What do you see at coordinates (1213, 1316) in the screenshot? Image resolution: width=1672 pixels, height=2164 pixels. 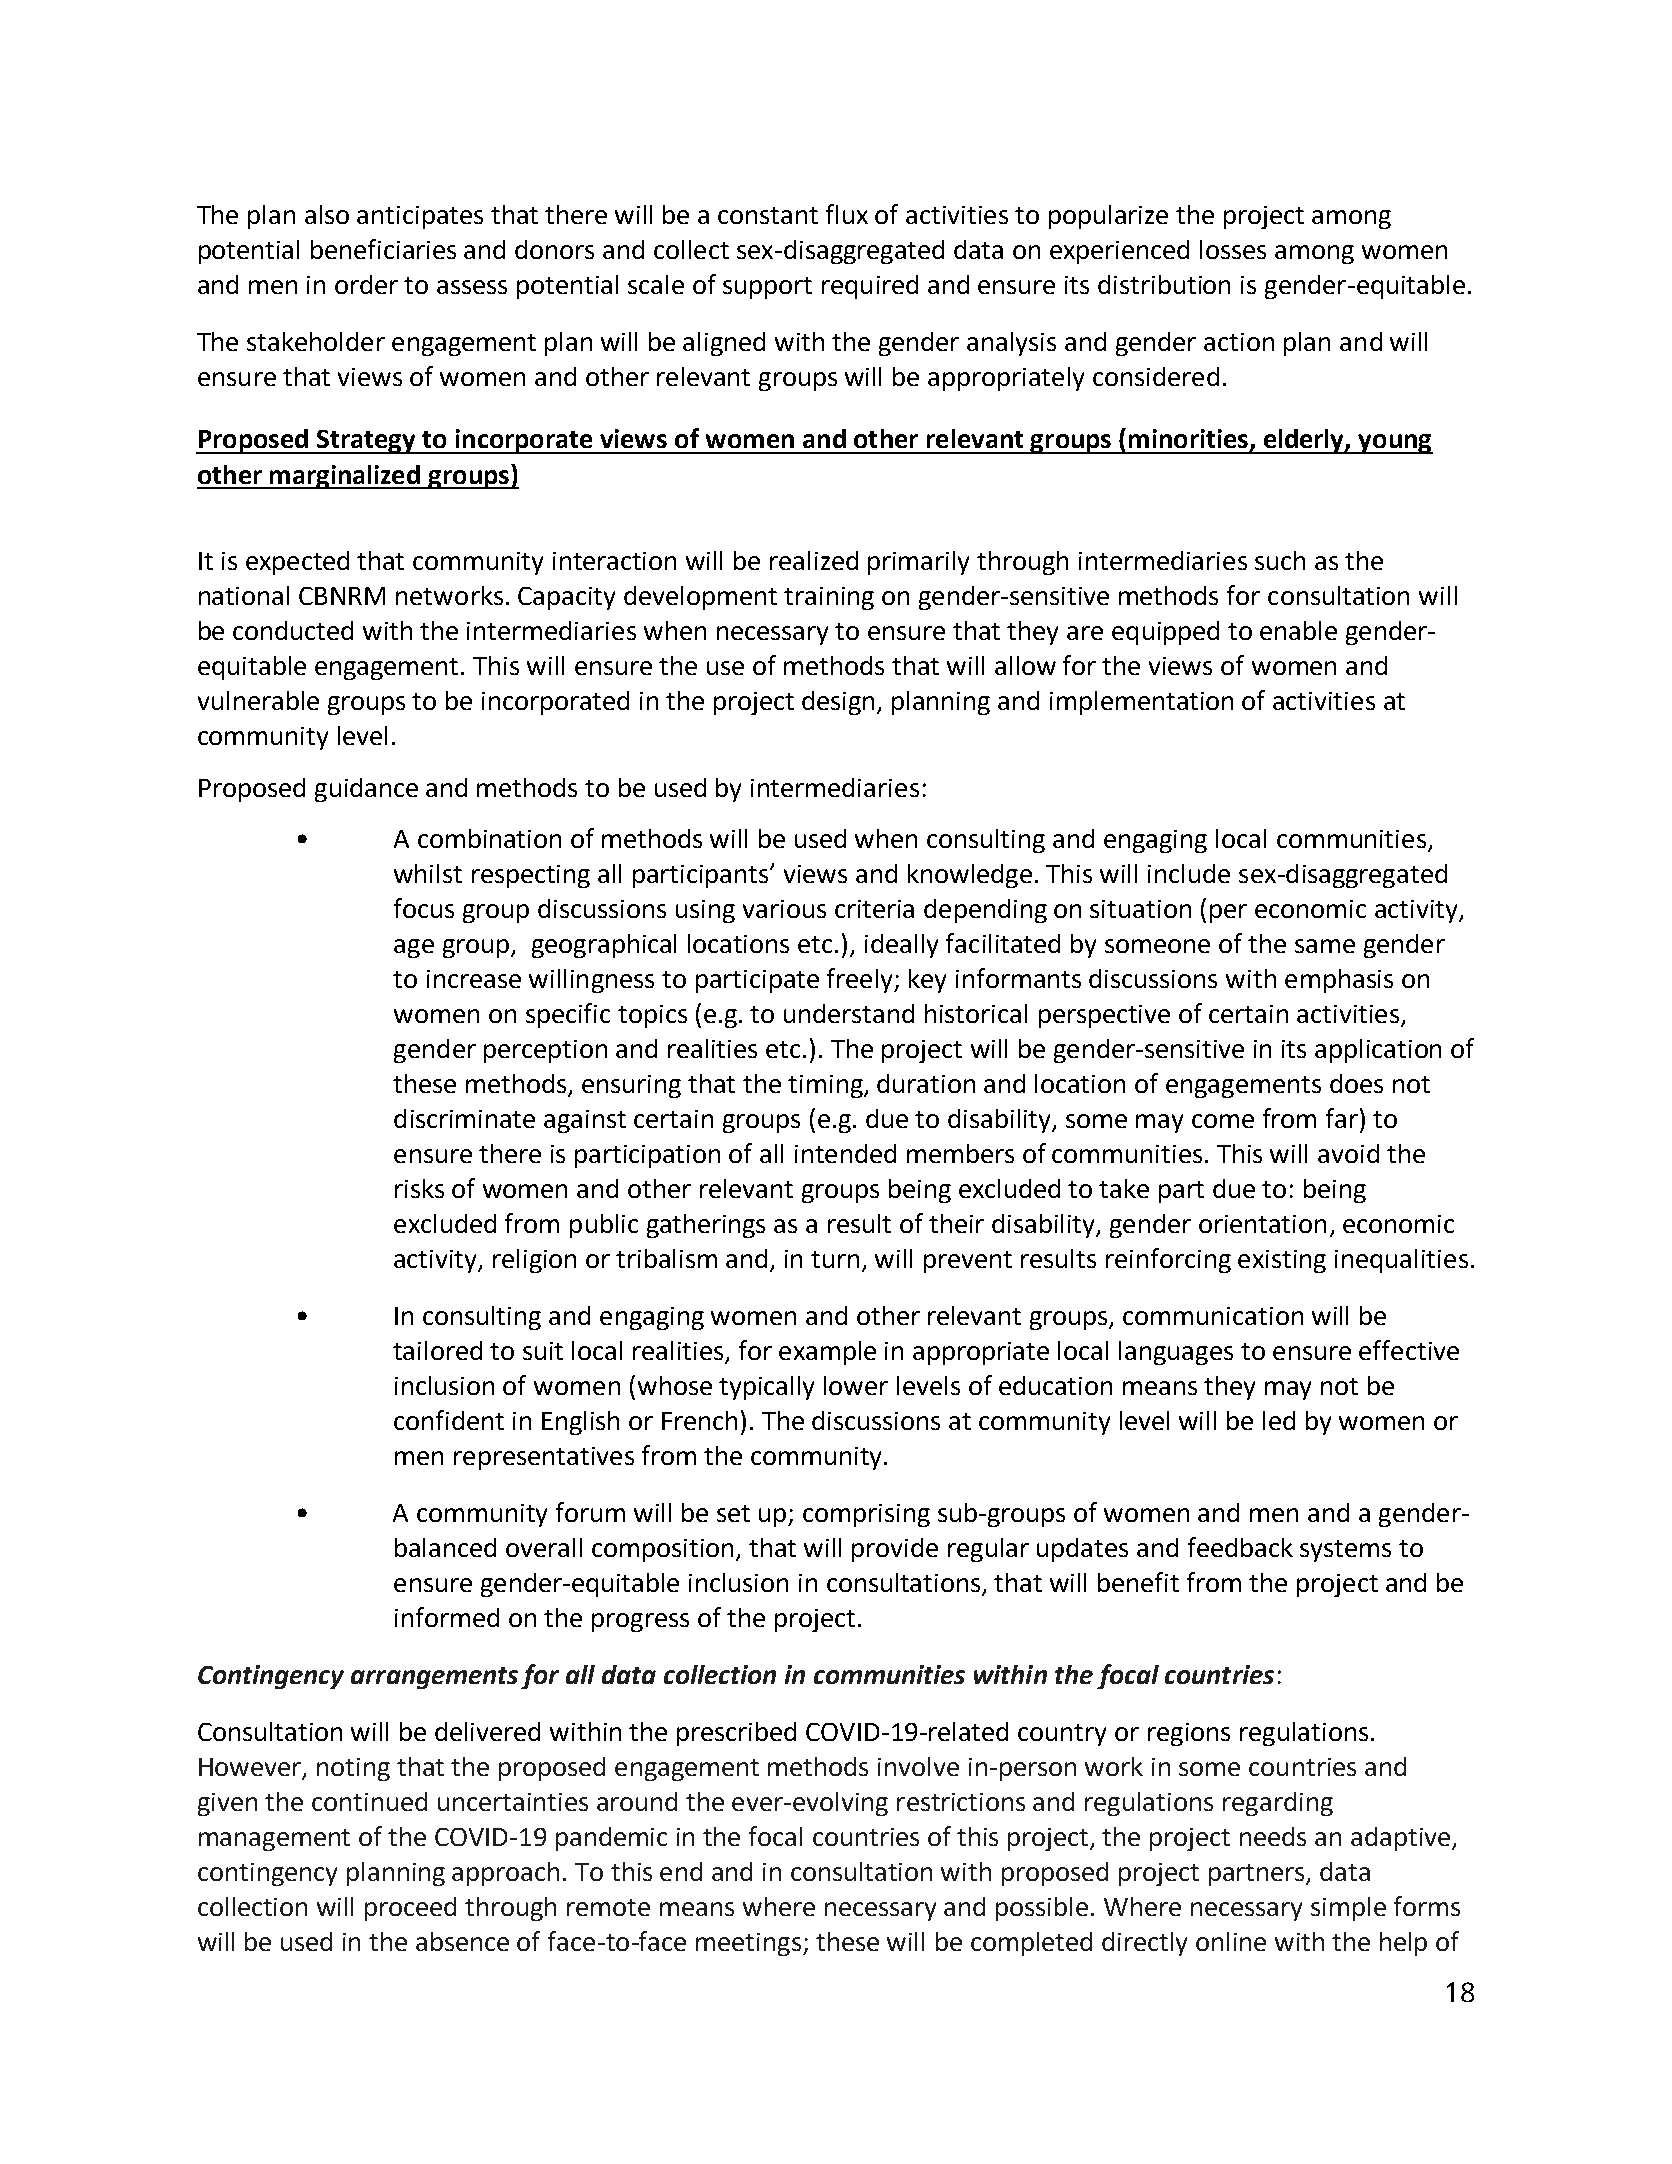 I see `communication` at bounding box center [1213, 1316].
